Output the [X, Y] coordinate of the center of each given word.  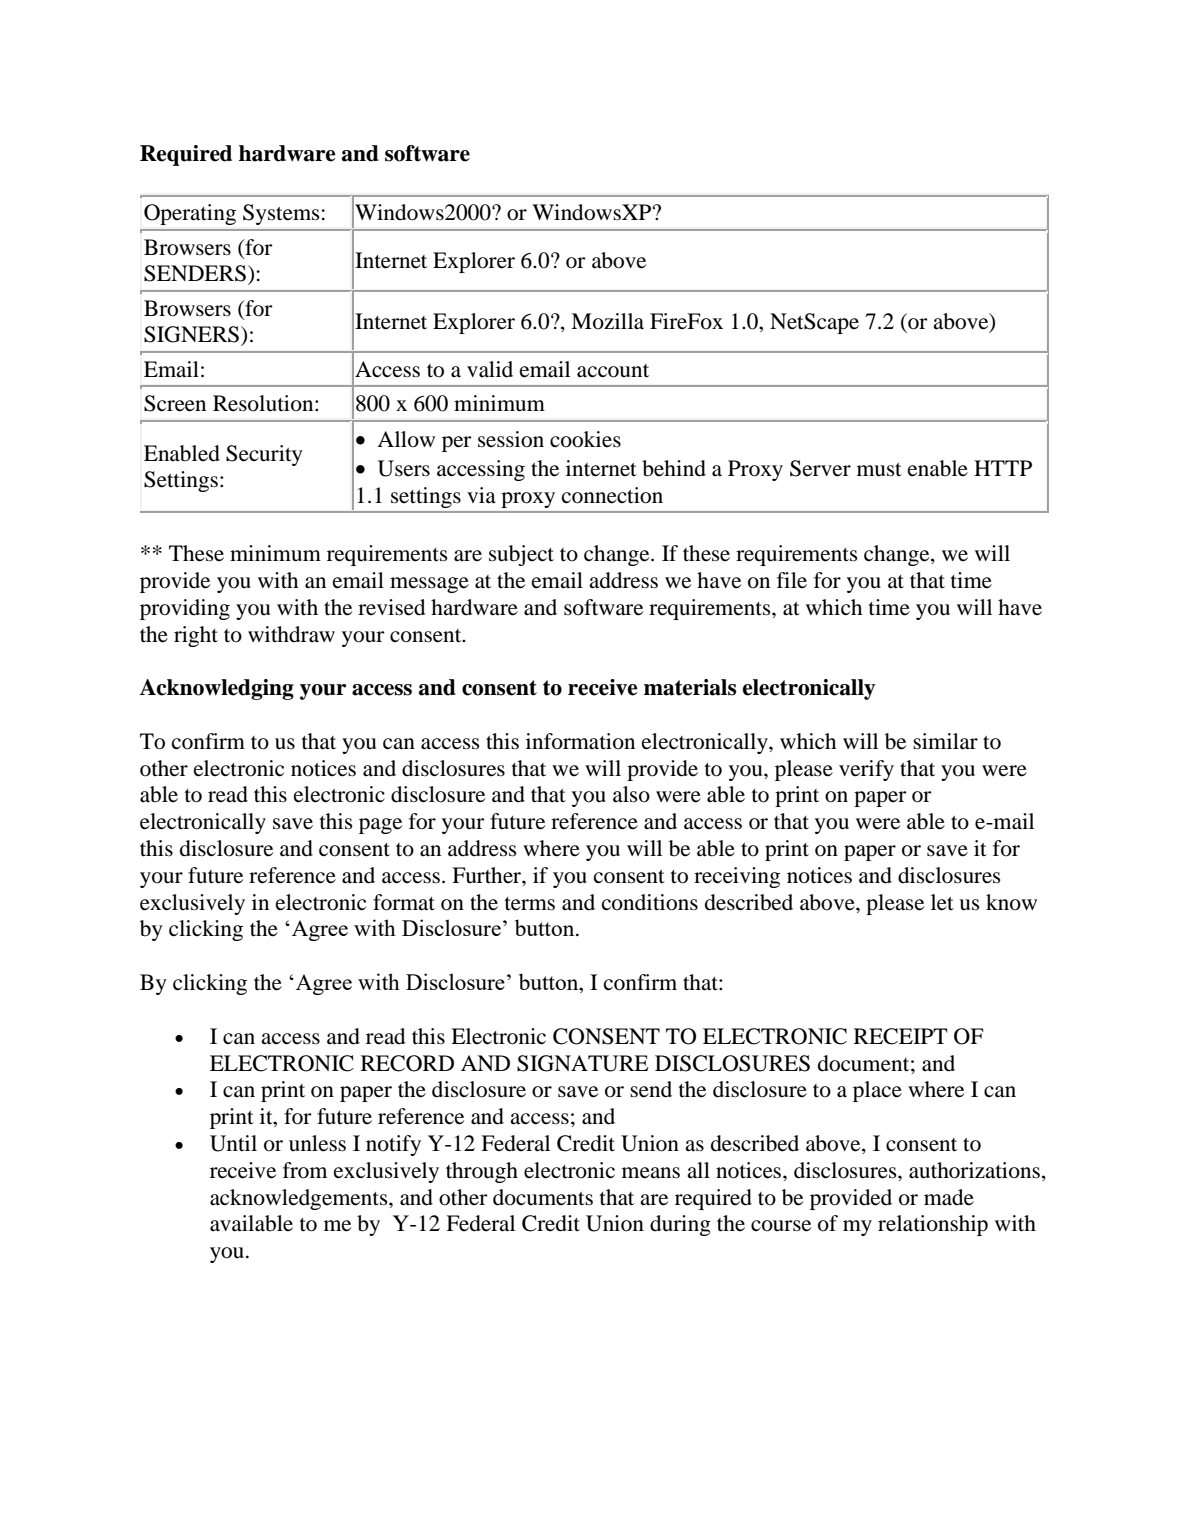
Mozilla [607, 321]
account [613, 371]
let [942, 902]
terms [530, 904]
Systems [281, 214]
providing [185, 609]
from [305, 1170]
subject [521, 555]
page [380, 826]
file [792, 580]
